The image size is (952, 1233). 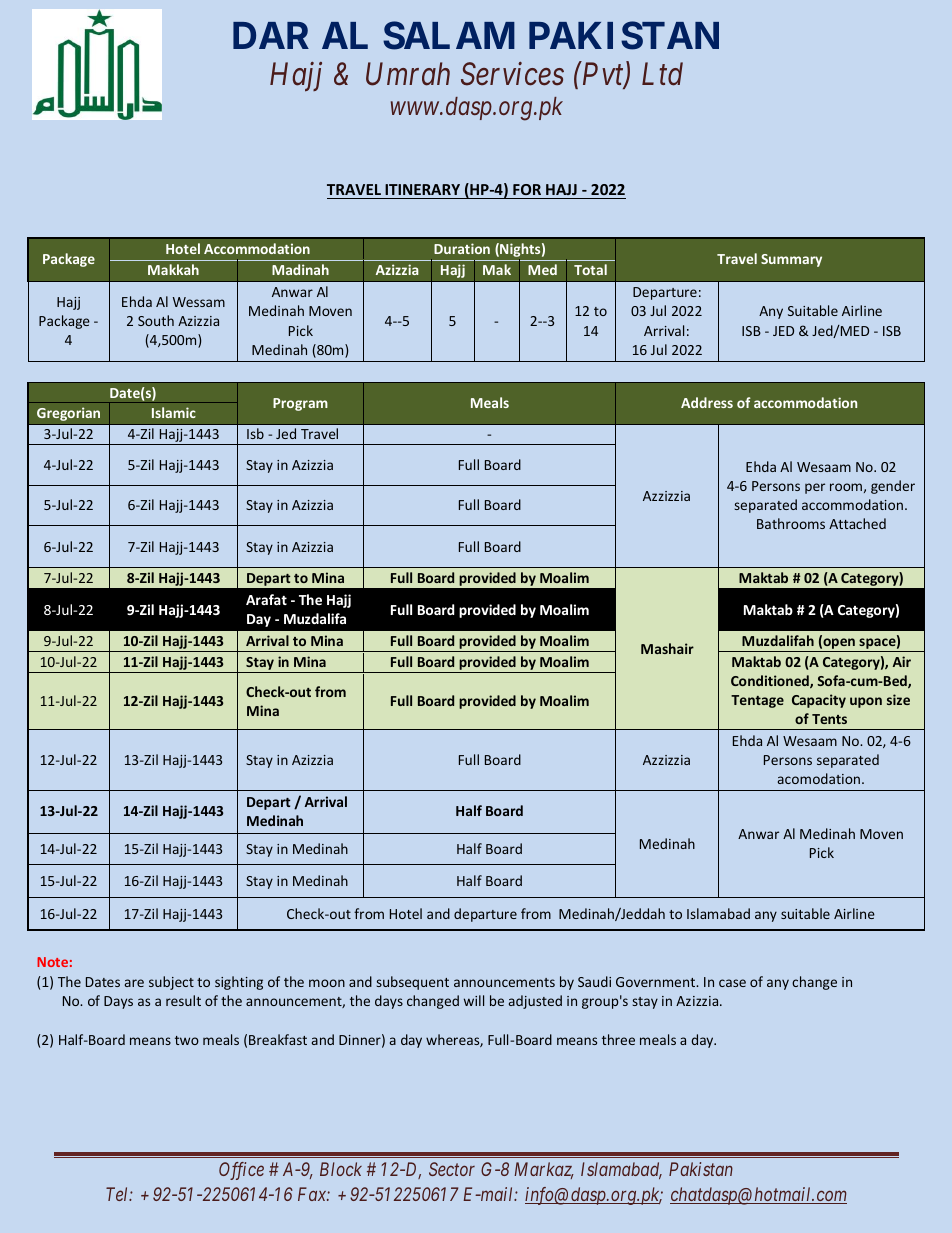 What do you see at coordinates (452, 1169) in the screenshot?
I see `Sector` at bounding box center [452, 1169].
